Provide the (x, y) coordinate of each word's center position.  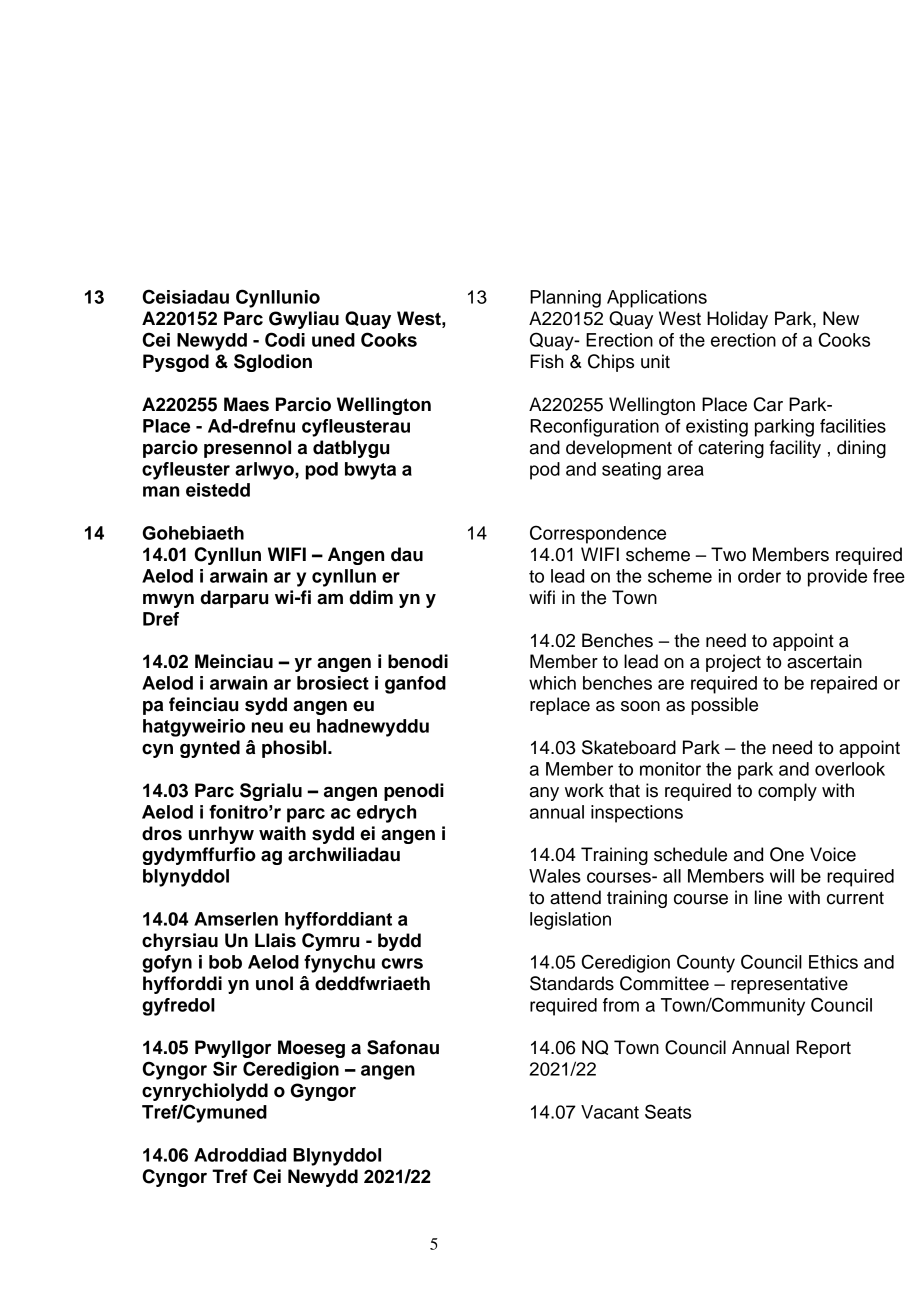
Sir (225, 1068)
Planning (565, 299)
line (768, 897)
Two (728, 554)
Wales (555, 876)
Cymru (330, 942)
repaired (844, 685)
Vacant (610, 1112)
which (552, 683)
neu (267, 727)
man (161, 491)
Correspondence (598, 534)
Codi (285, 339)
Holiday (737, 320)
